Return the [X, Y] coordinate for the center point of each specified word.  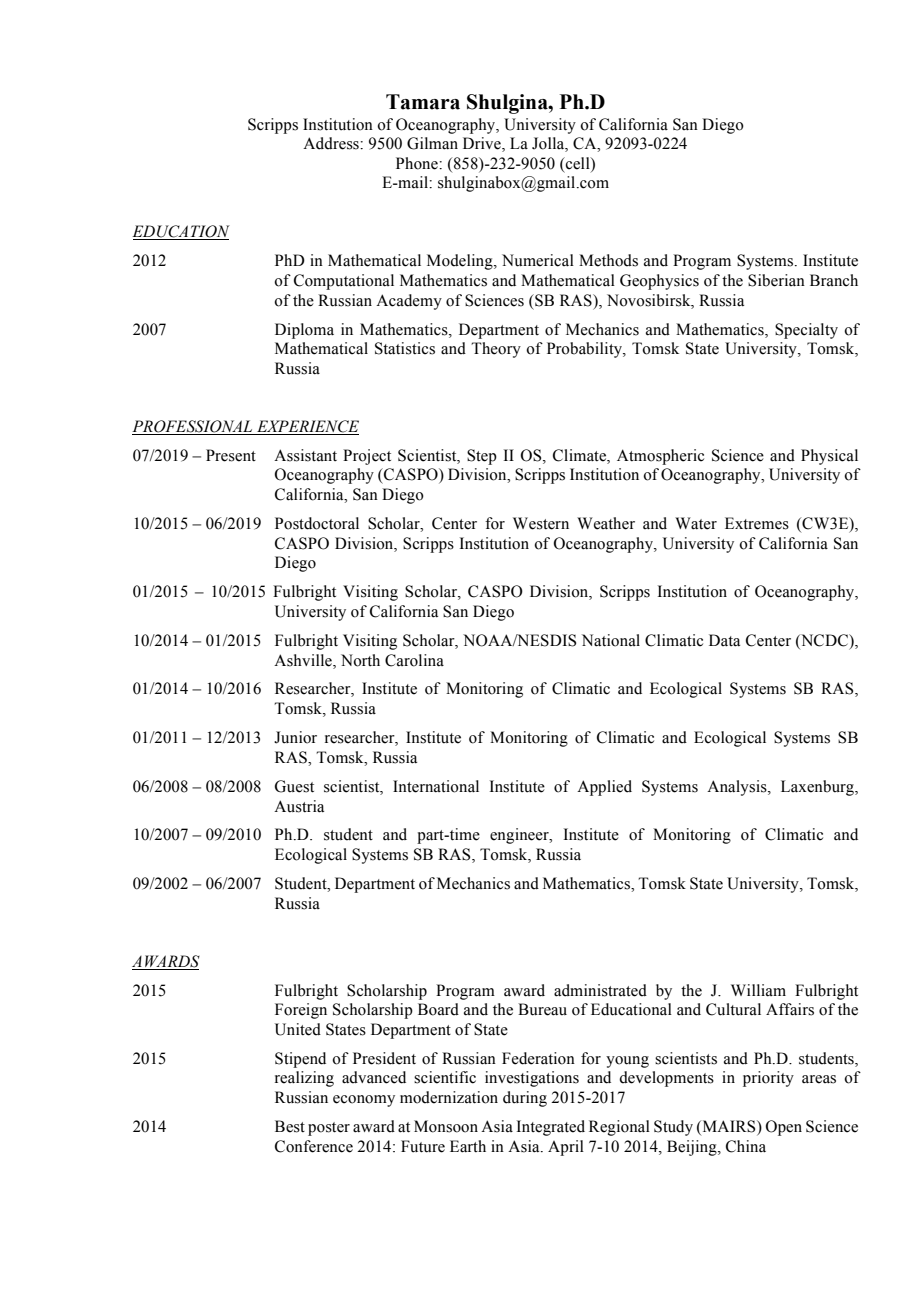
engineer [520, 836]
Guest [294, 786]
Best [290, 1126]
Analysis [738, 788]
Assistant [305, 455]
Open [784, 1128]
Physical [829, 457]
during [525, 1099]
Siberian [776, 280]
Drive [483, 144]
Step [482, 457]
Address [332, 143]
